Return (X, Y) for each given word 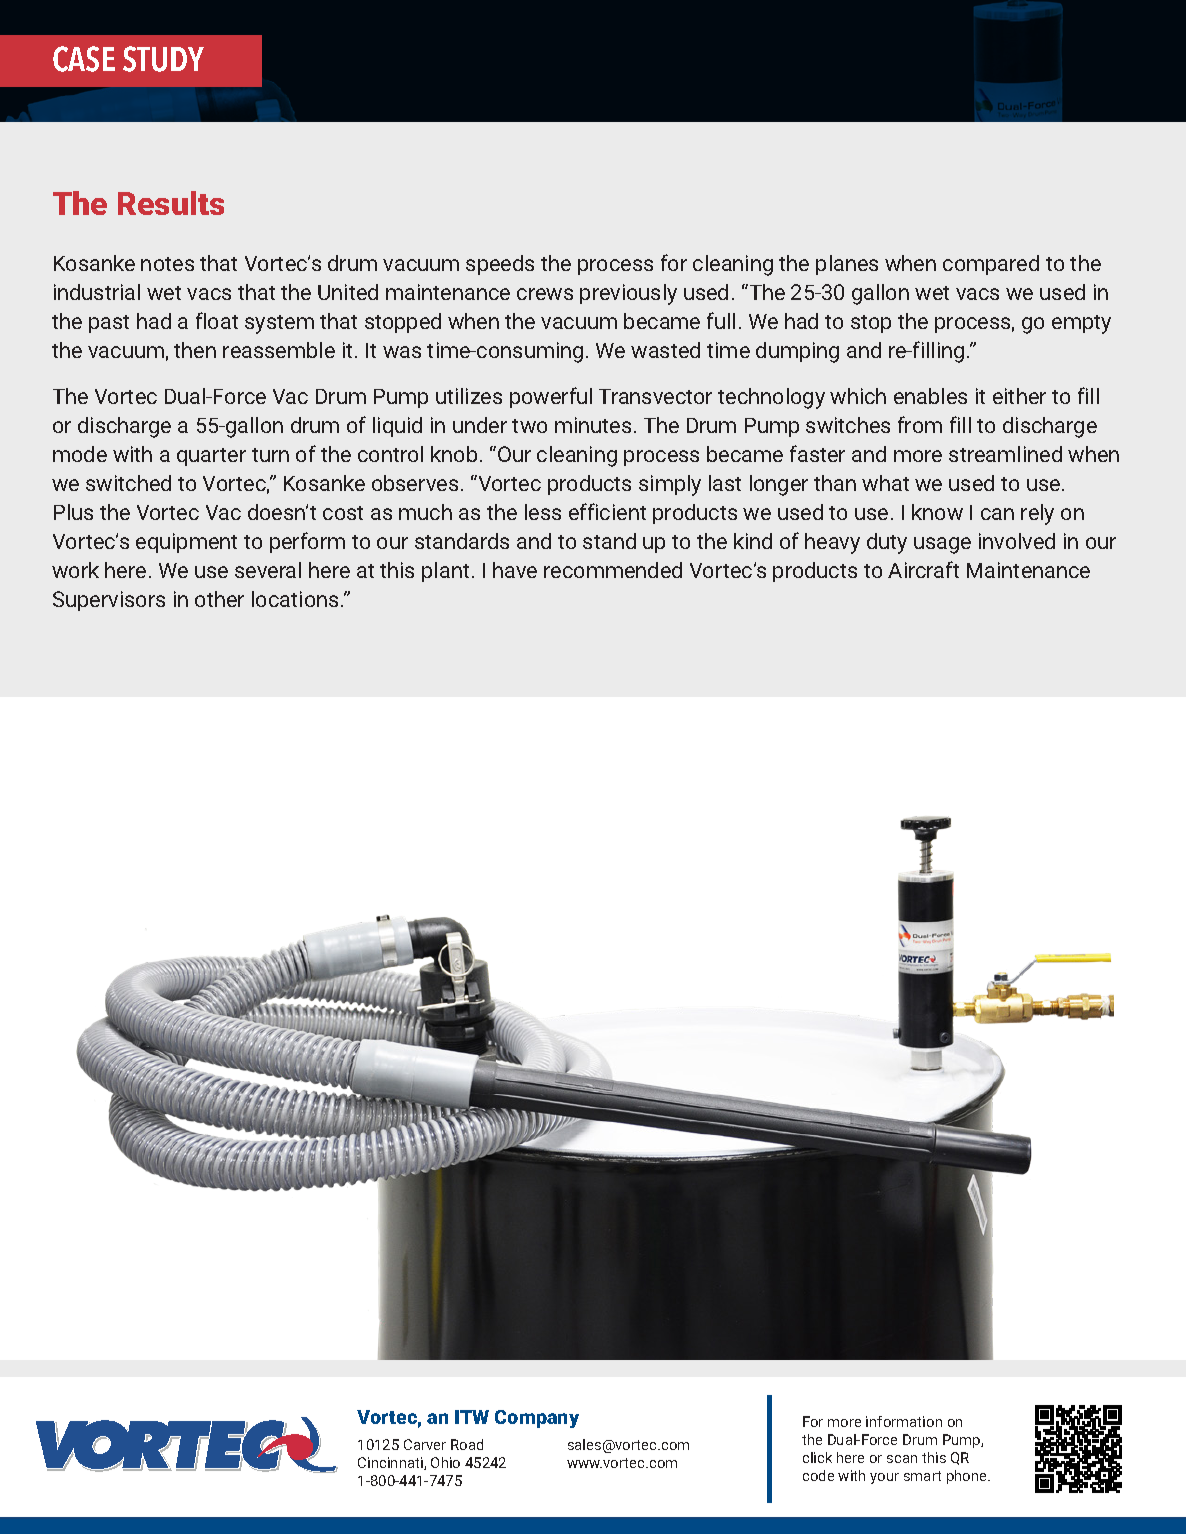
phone (968, 1477)
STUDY (163, 59)
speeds (500, 265)
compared (991, 265)
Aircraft (923, 569)
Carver (425, 1444)
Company (537, 1419)
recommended (613, 570)
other (219, 599)
